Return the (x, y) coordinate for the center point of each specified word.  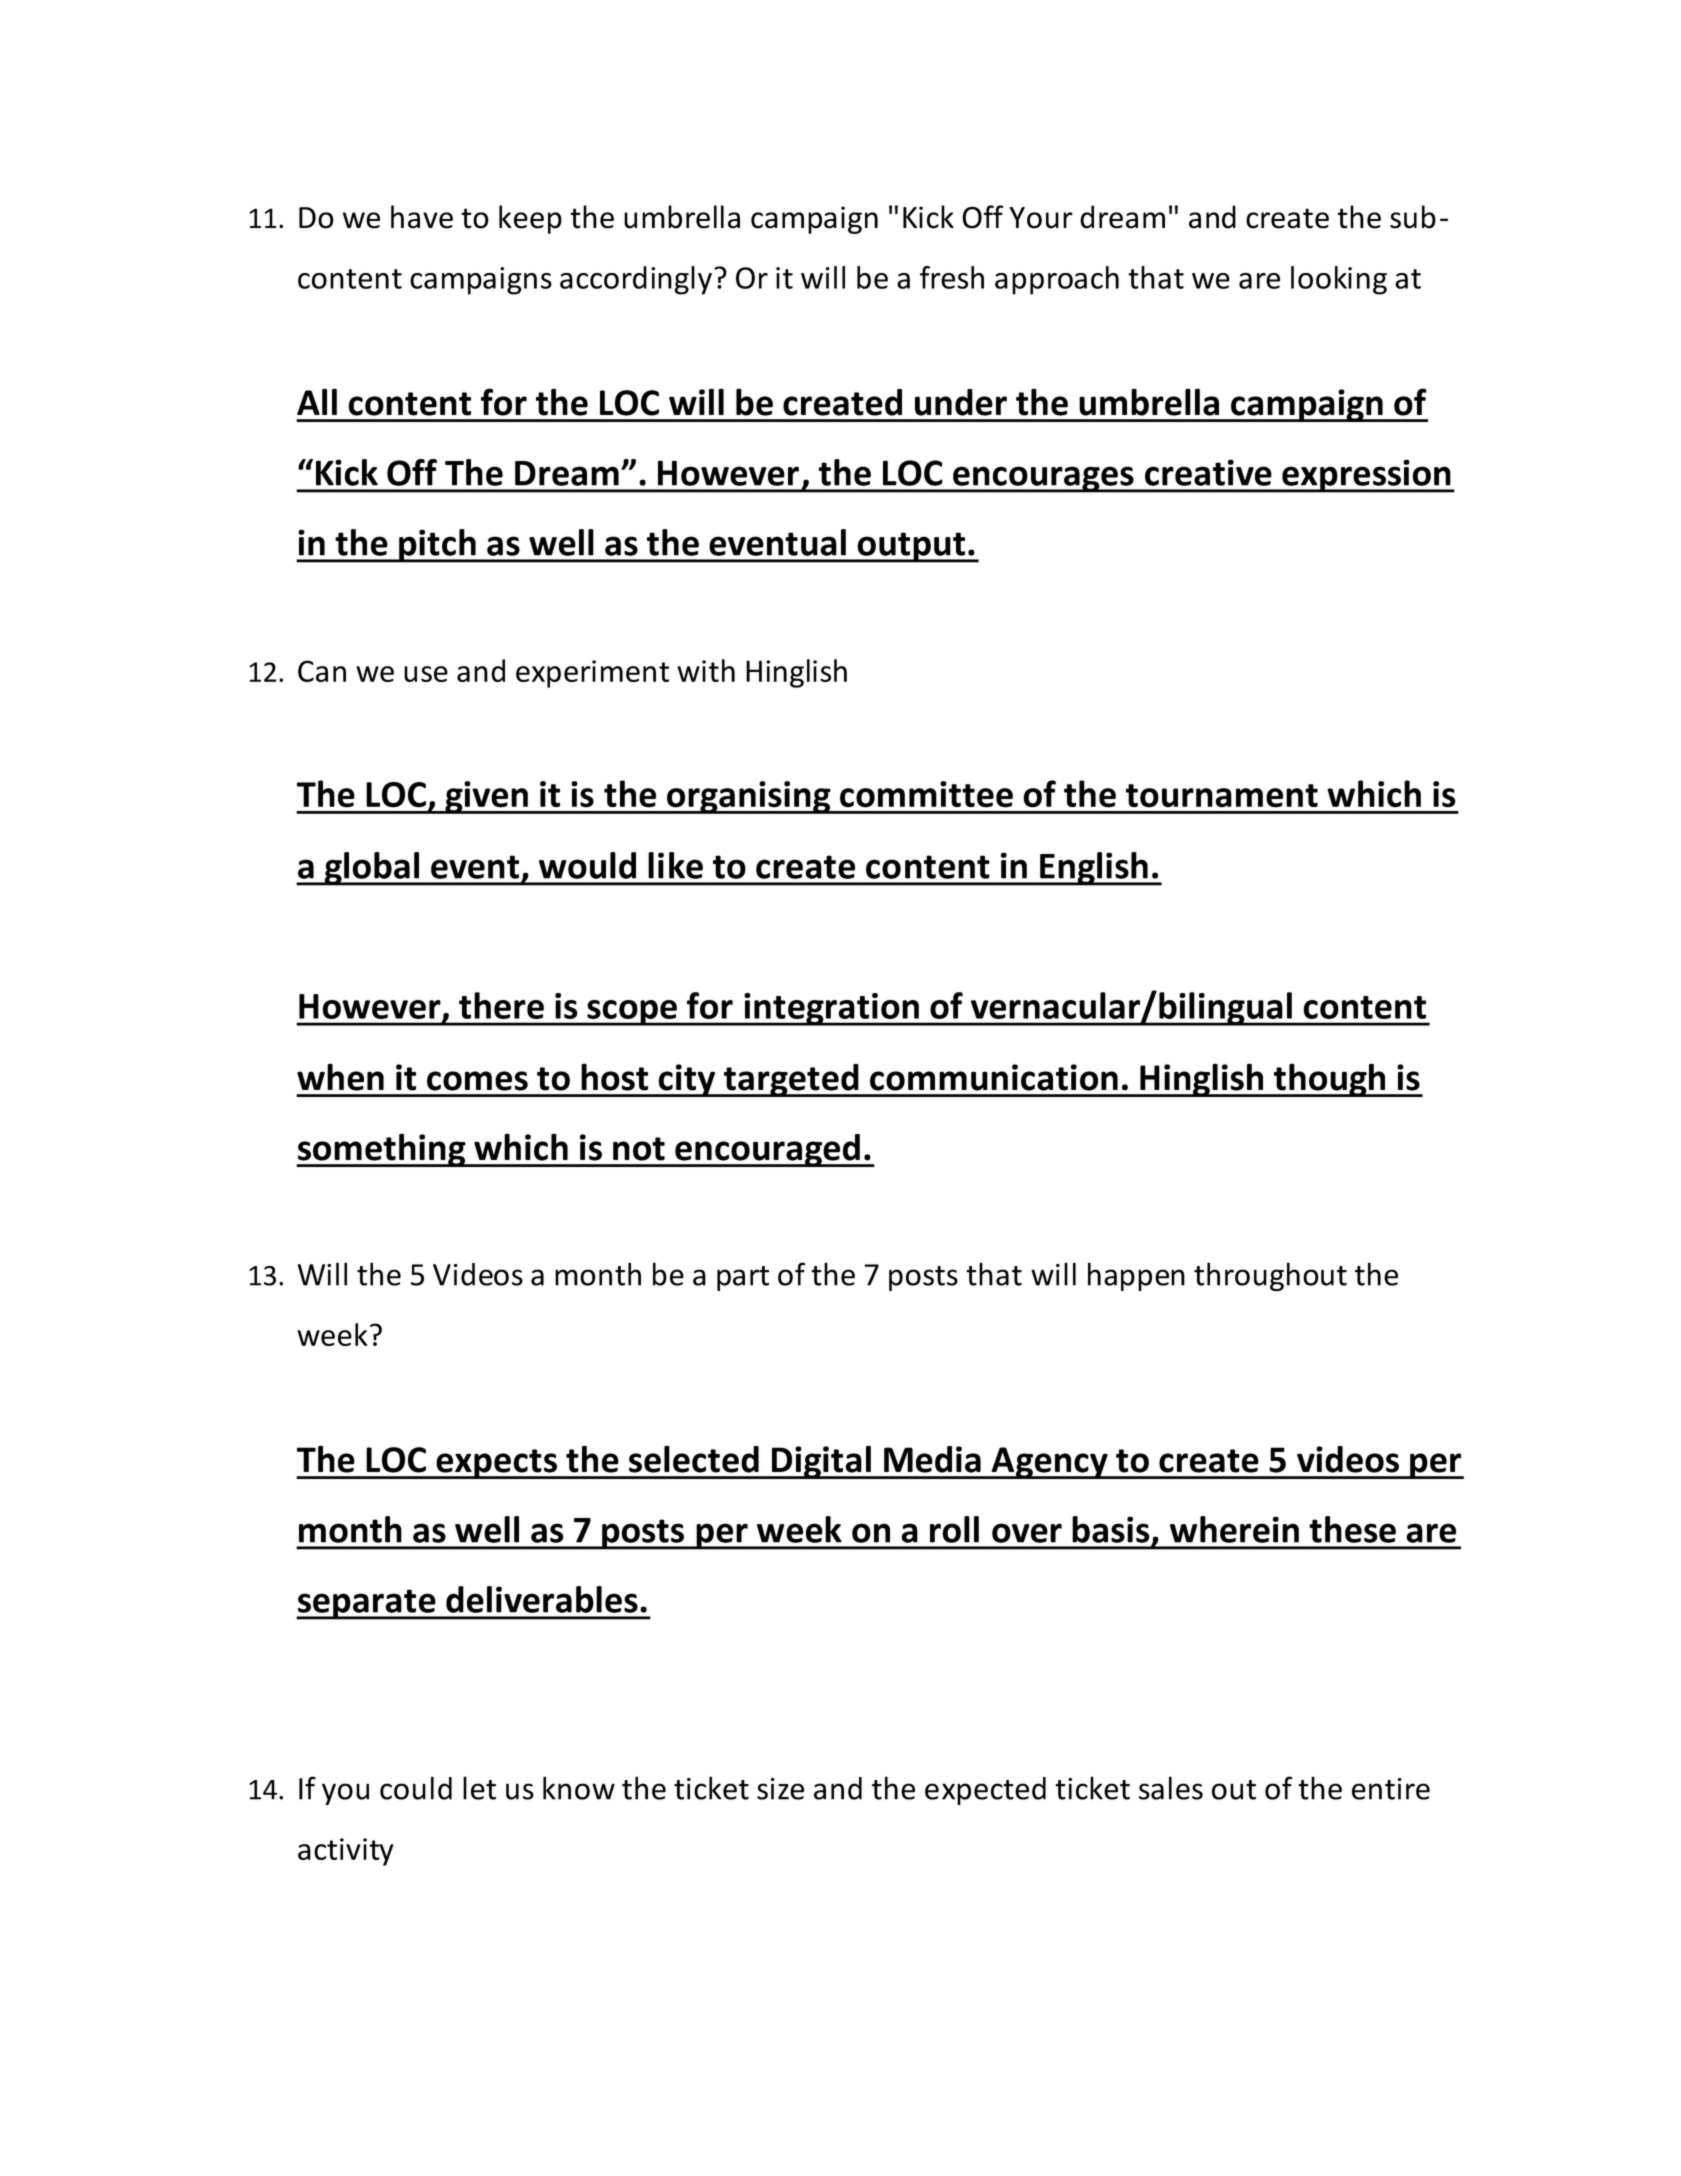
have (422, 217)
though (1330, 1080)
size (780, 1789)
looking (1339, 280)
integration (832, 1009)
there (501, 1005)
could (416, 1788)
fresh (952, 277)
